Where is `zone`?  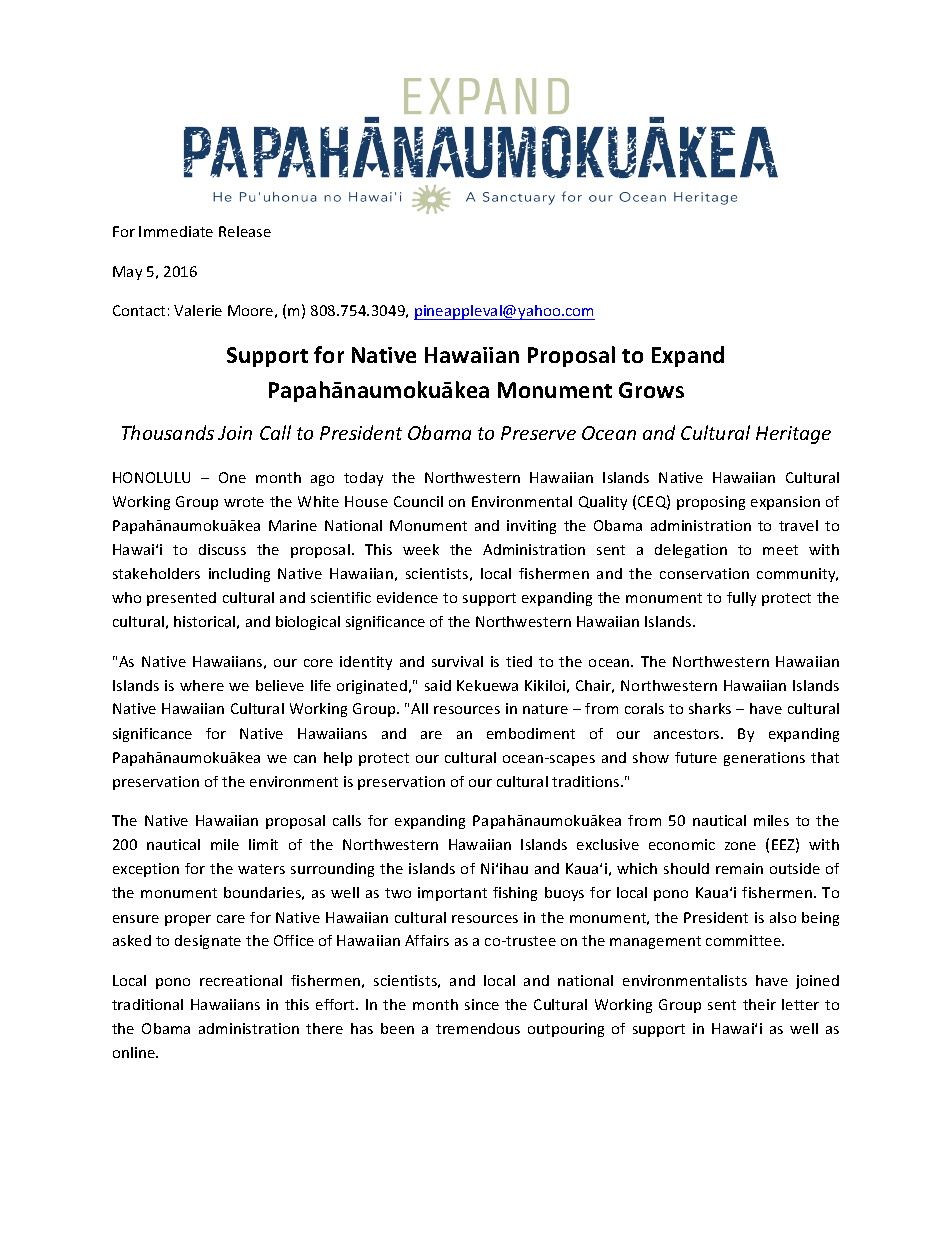
zone is located at coordinates (740, 846).
